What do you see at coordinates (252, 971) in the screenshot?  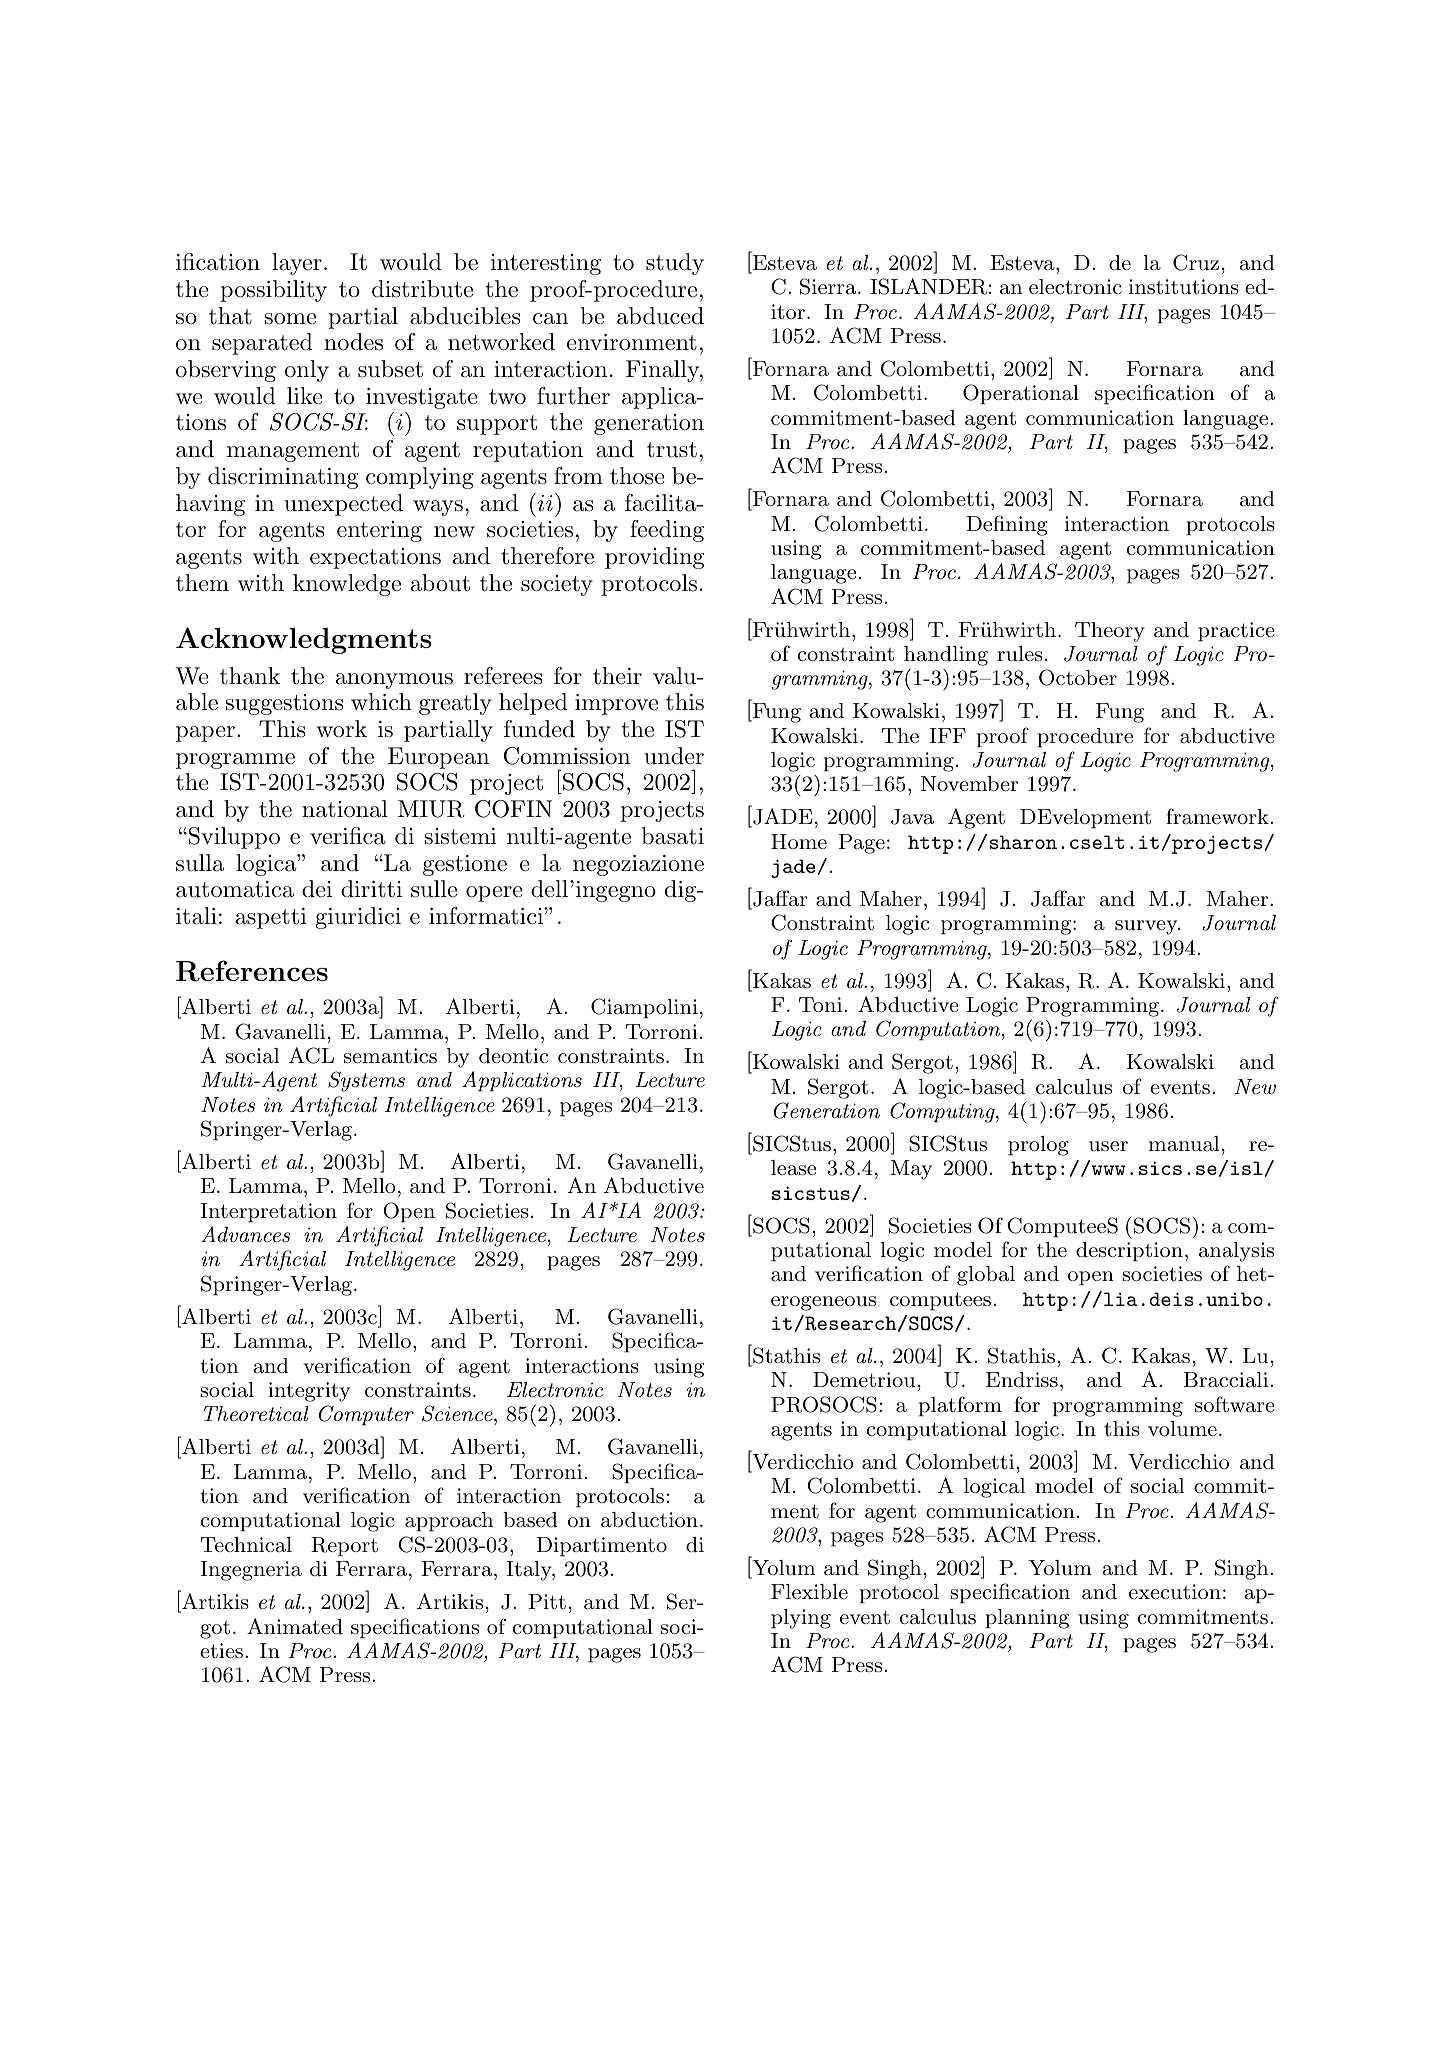 I see `References` at bounding box center [252, 971].
